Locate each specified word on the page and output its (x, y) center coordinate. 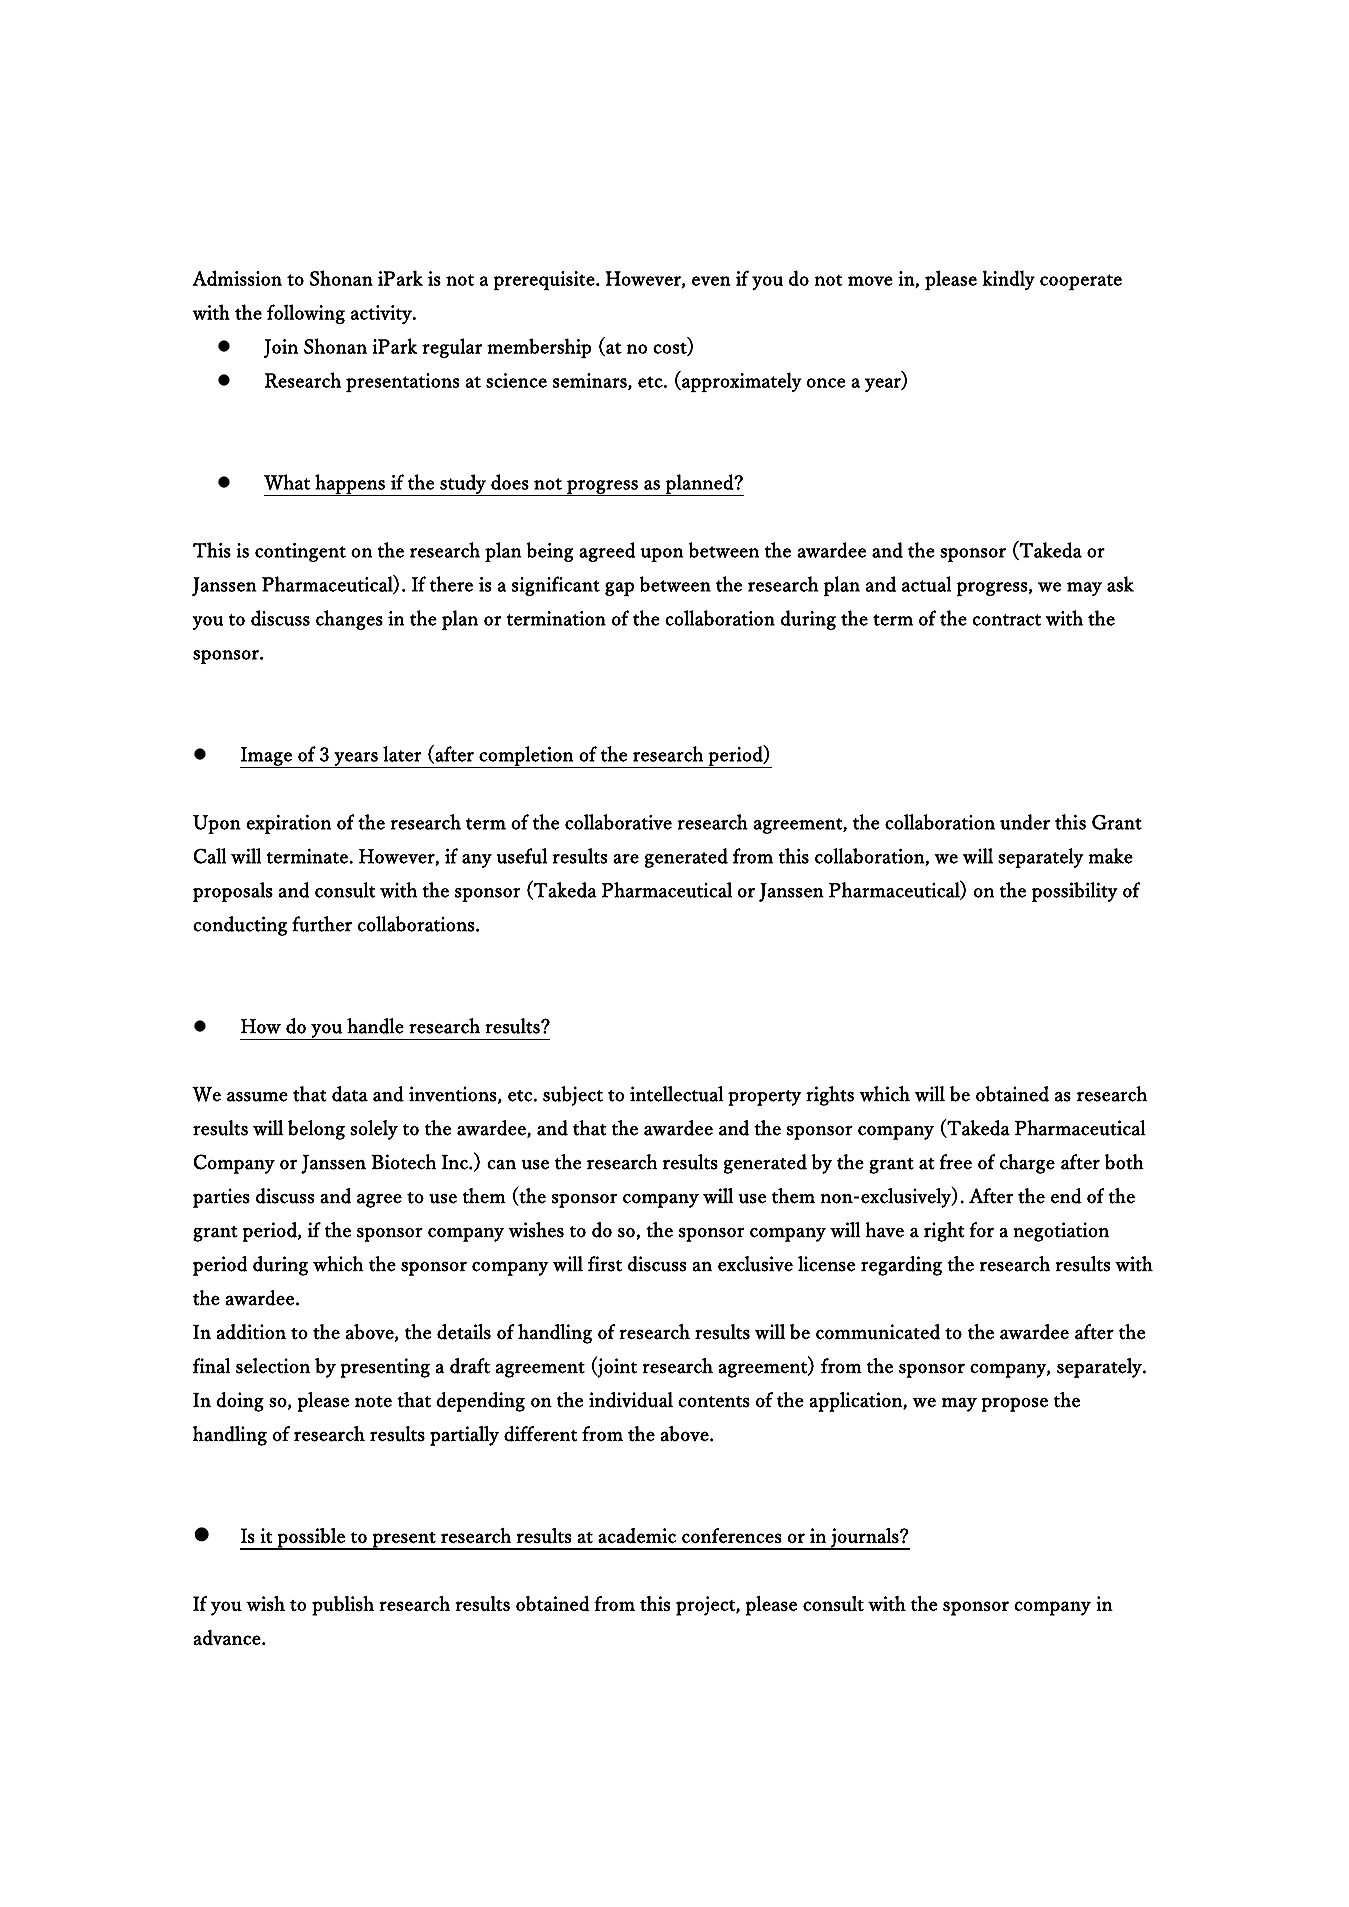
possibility (1075, 892)
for (981, 1230)
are (626, 859)
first (605, 1264)
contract (1007, 620)
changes (349, 620)
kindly (1009, 280)
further (322, 924)
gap (619, 589)
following (306, 314)
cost (671, 349)
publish (343, 1606)
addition (251, 1332)
